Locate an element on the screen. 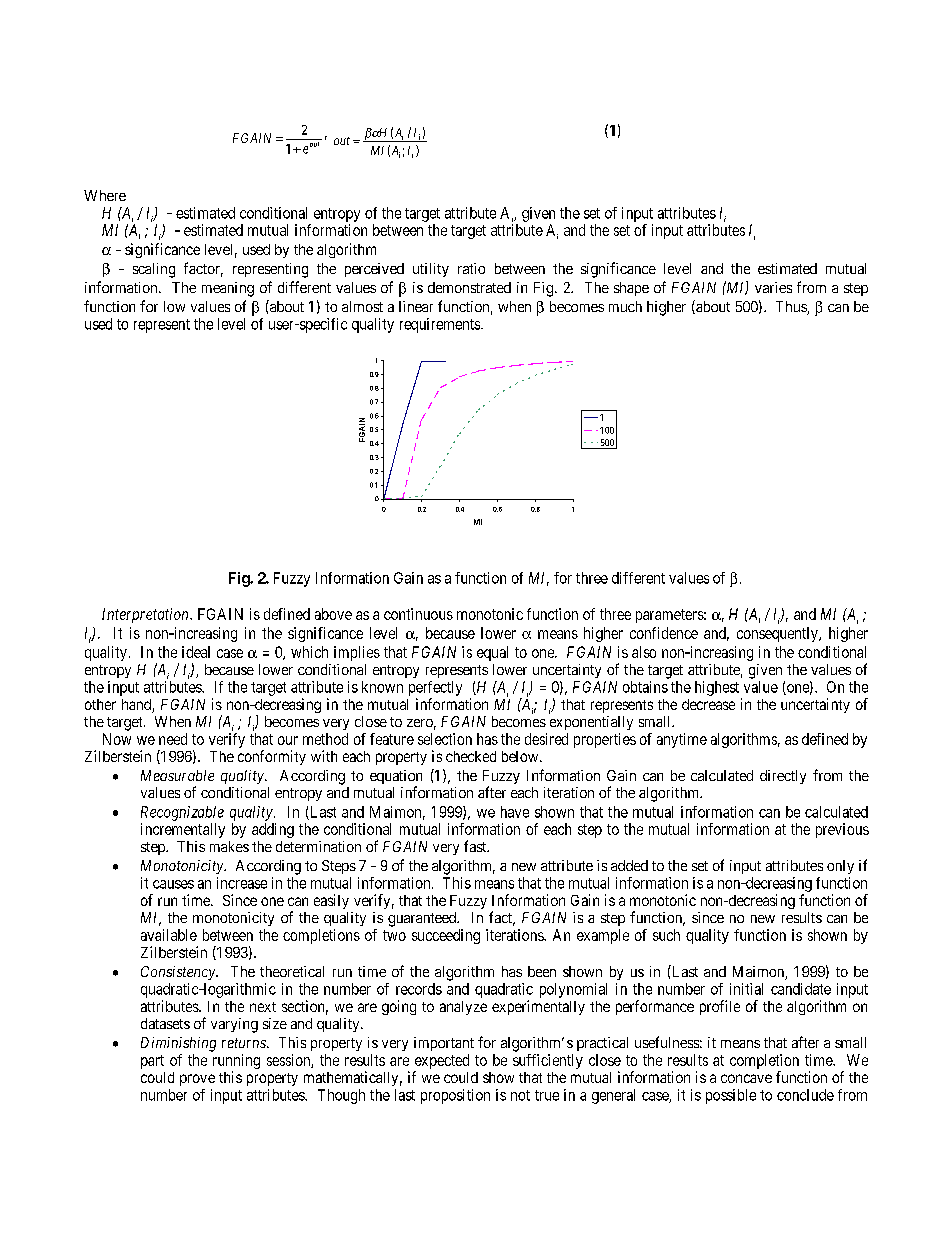 The width and height of the screenshot is (952, 1233). only is located at coordinates (840, 867).
